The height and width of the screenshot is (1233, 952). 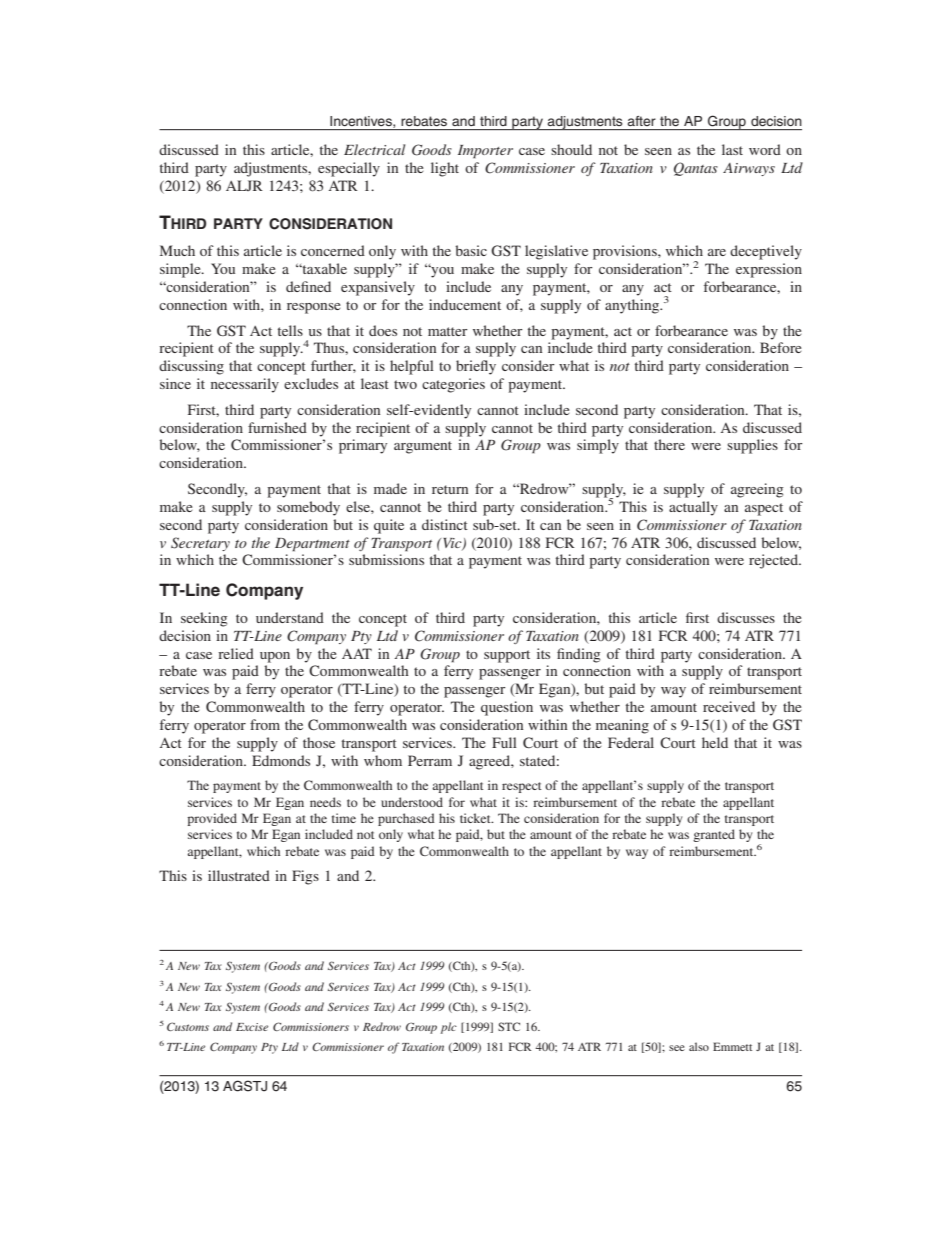 I want to click on Importer, so click(x=485, y=152).
